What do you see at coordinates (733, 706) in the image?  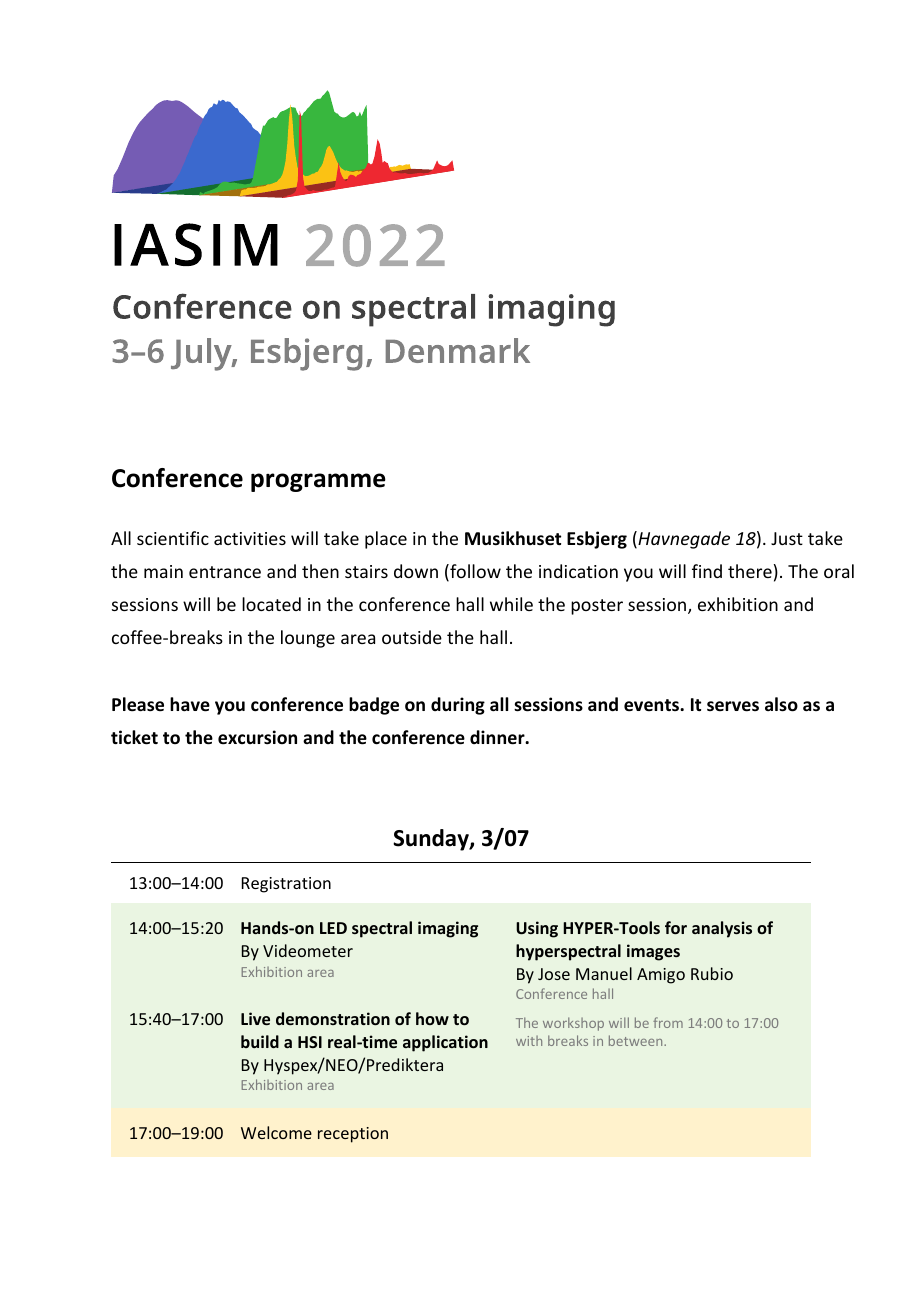 I see `serves` at bounding box center [733, 706].
